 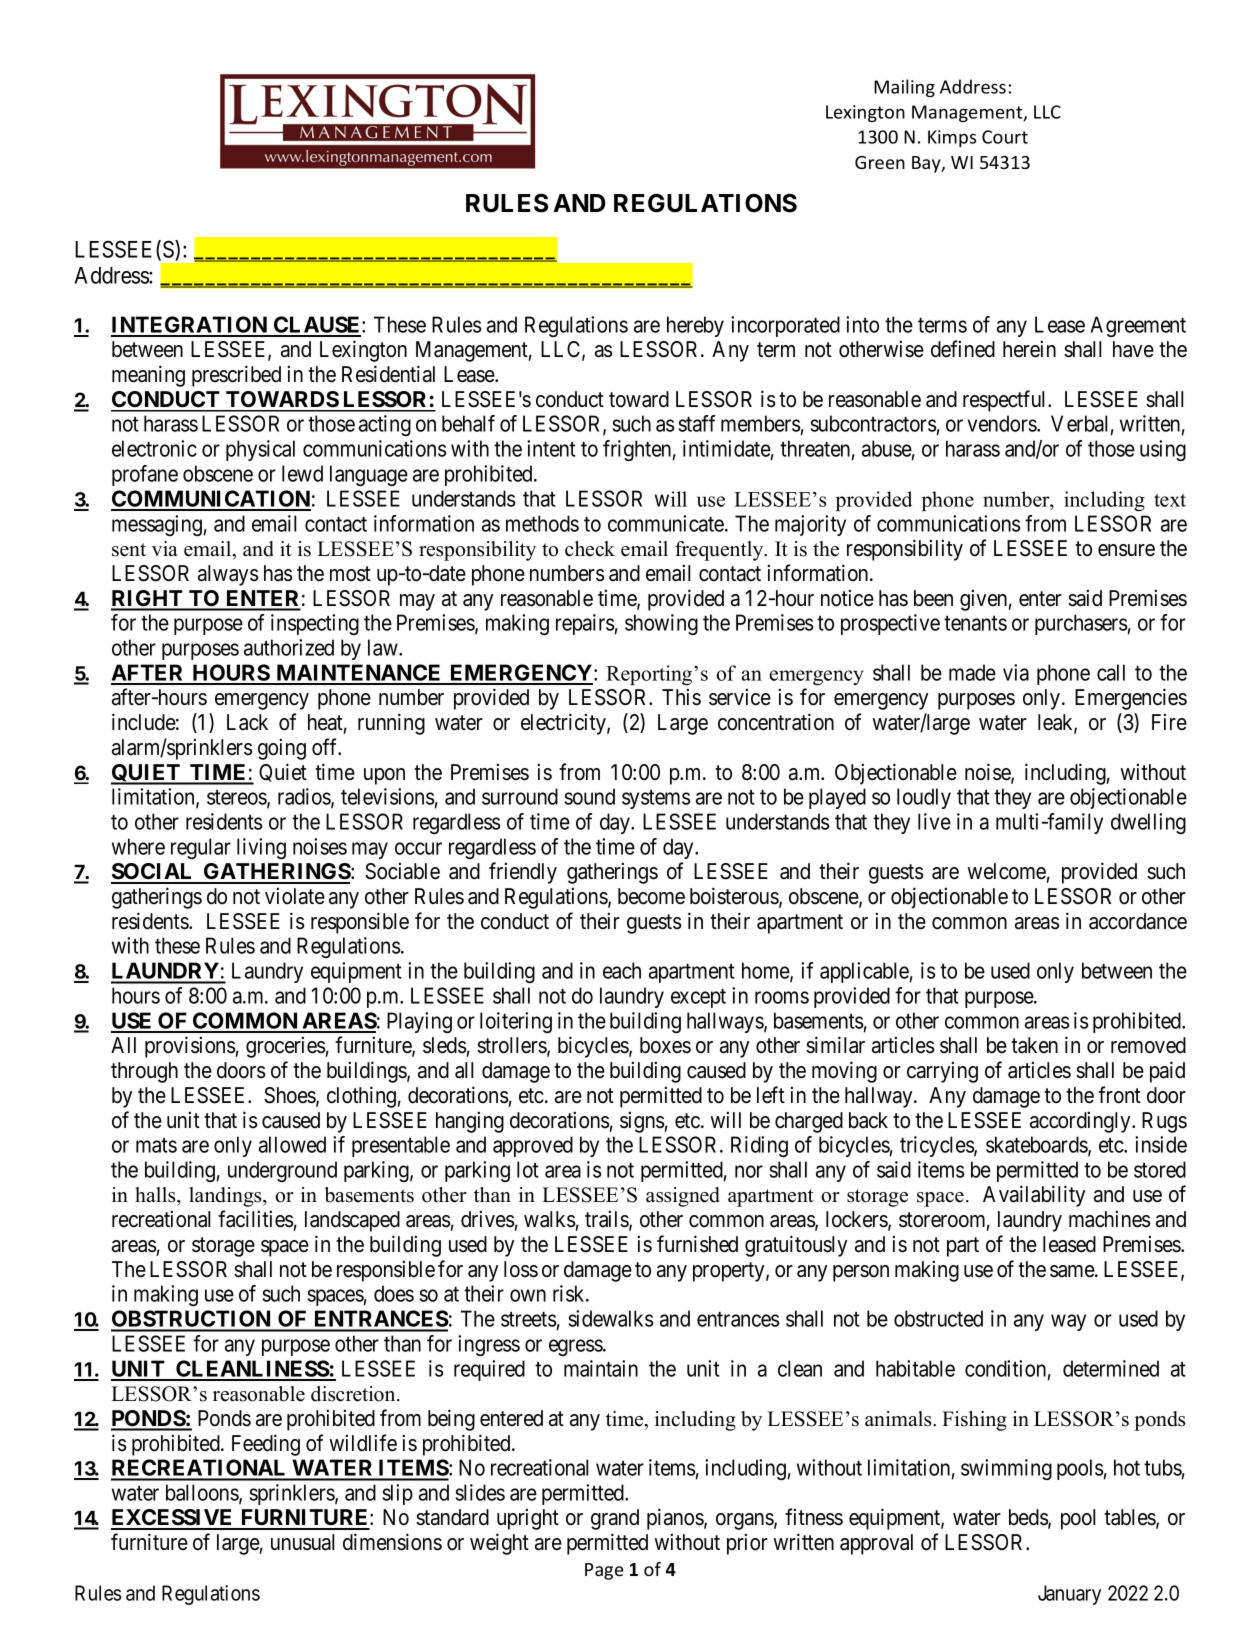 What do you see at coordinates (1005, 137) in the image?
I see `Court` at bounding box center [1005, 137].
